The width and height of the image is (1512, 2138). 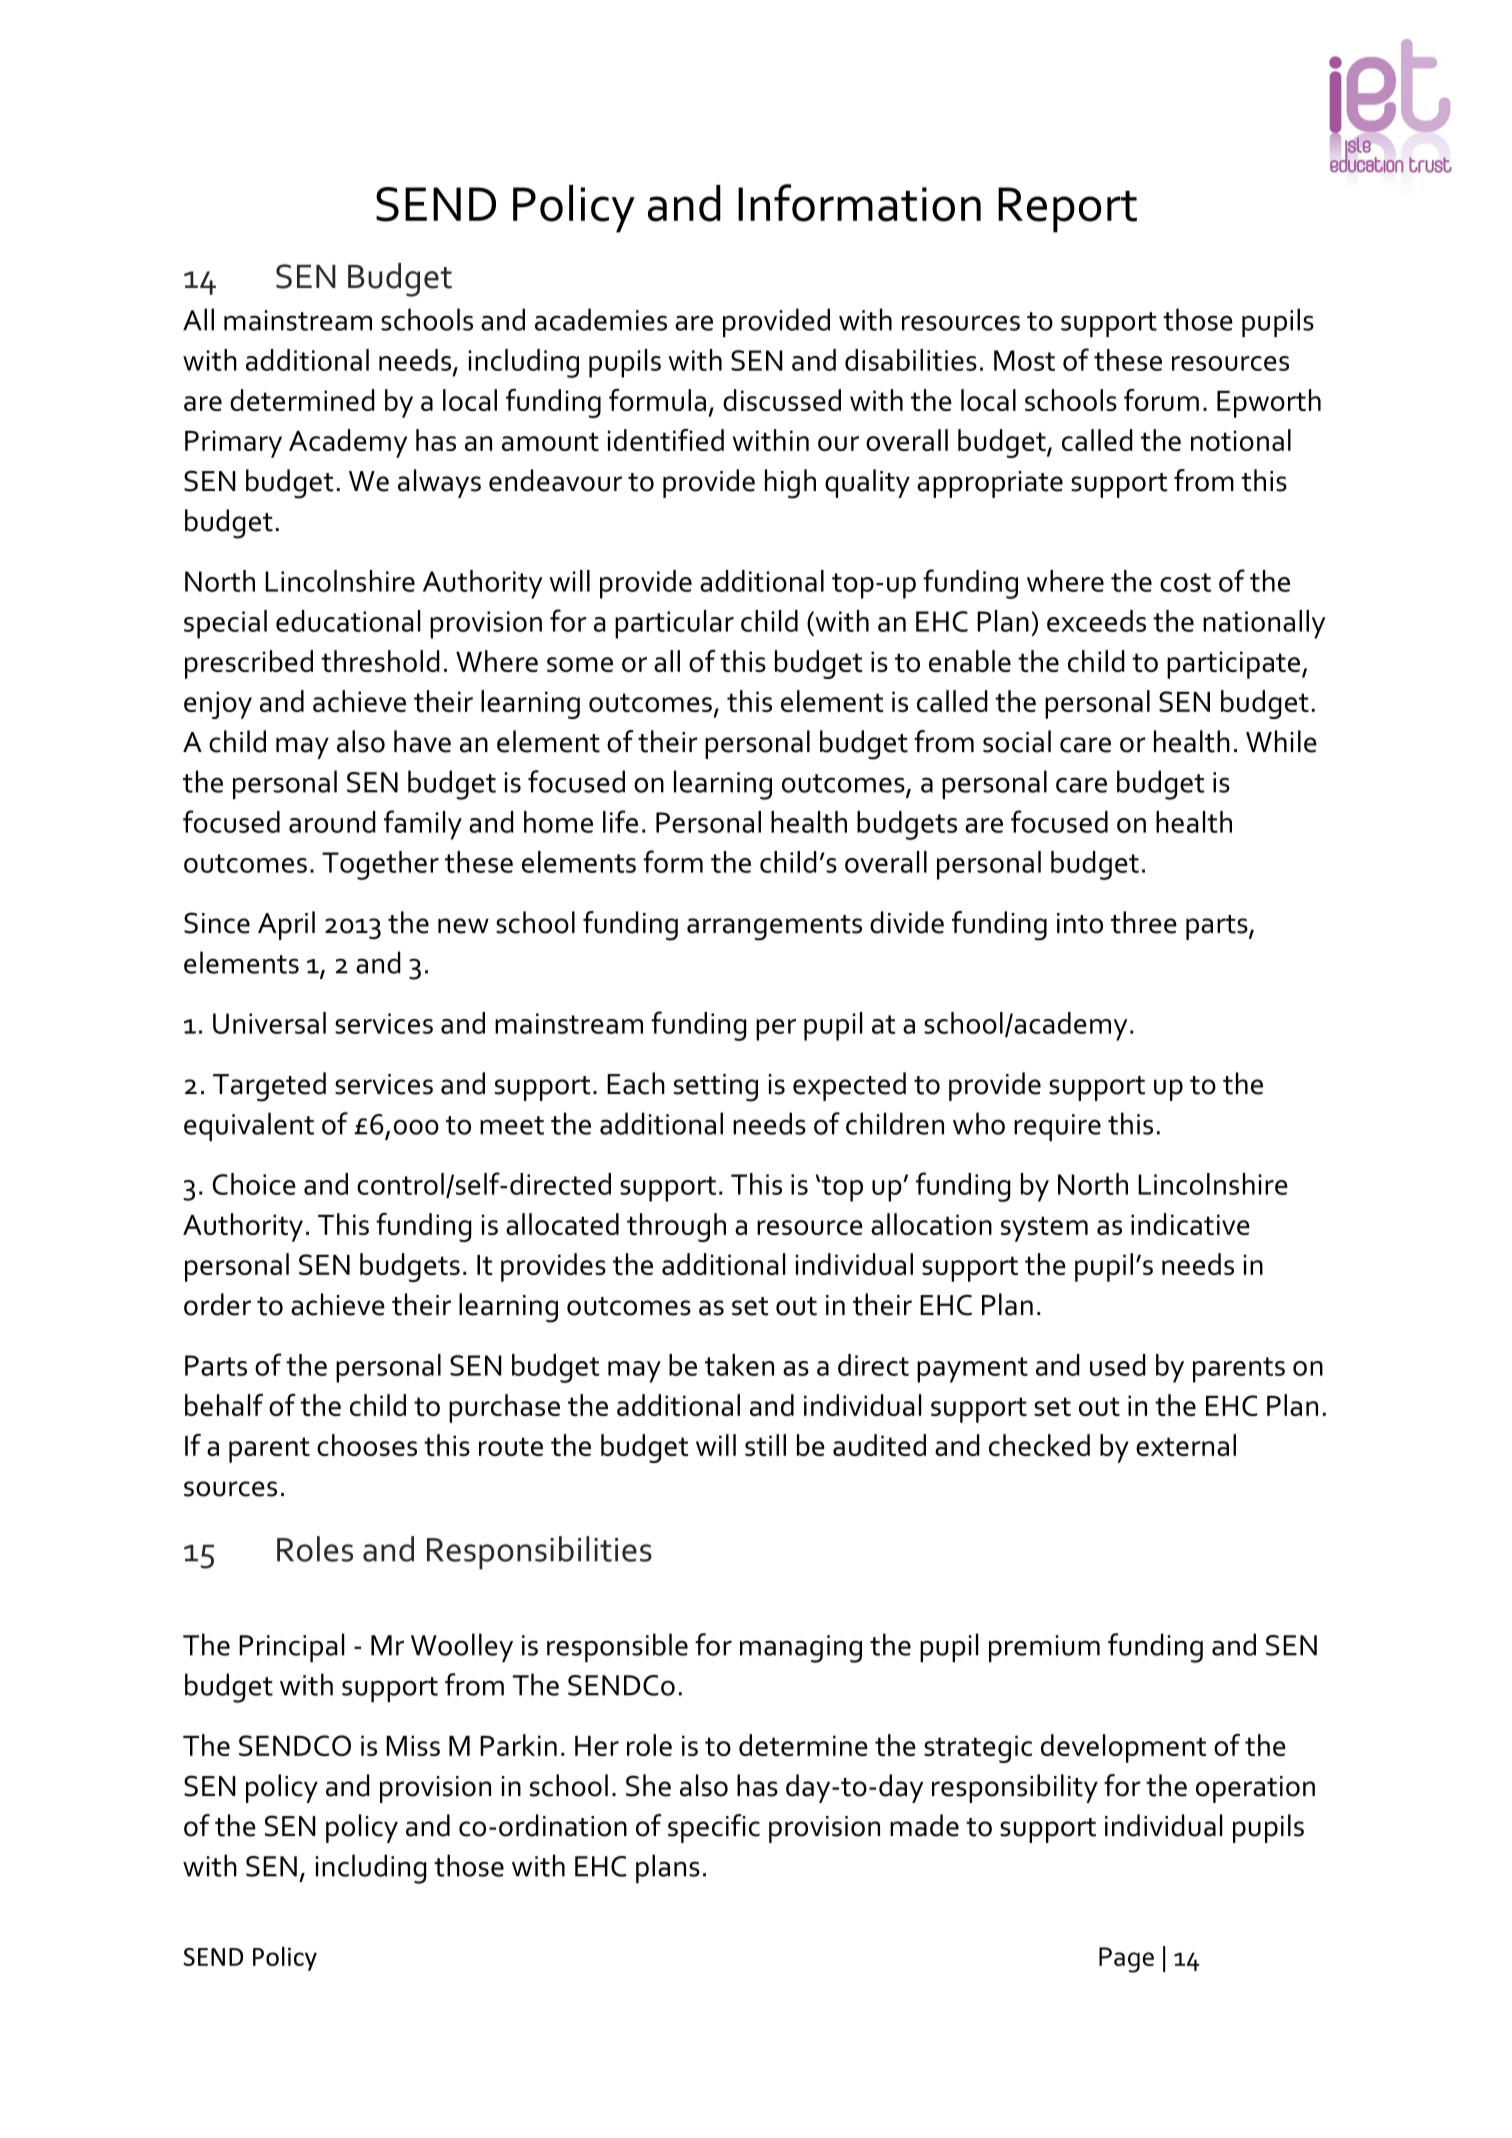 What do you see at coordinates (367, 1445) in the image?
I see `chooses` at bounding box center [367, 1445].
